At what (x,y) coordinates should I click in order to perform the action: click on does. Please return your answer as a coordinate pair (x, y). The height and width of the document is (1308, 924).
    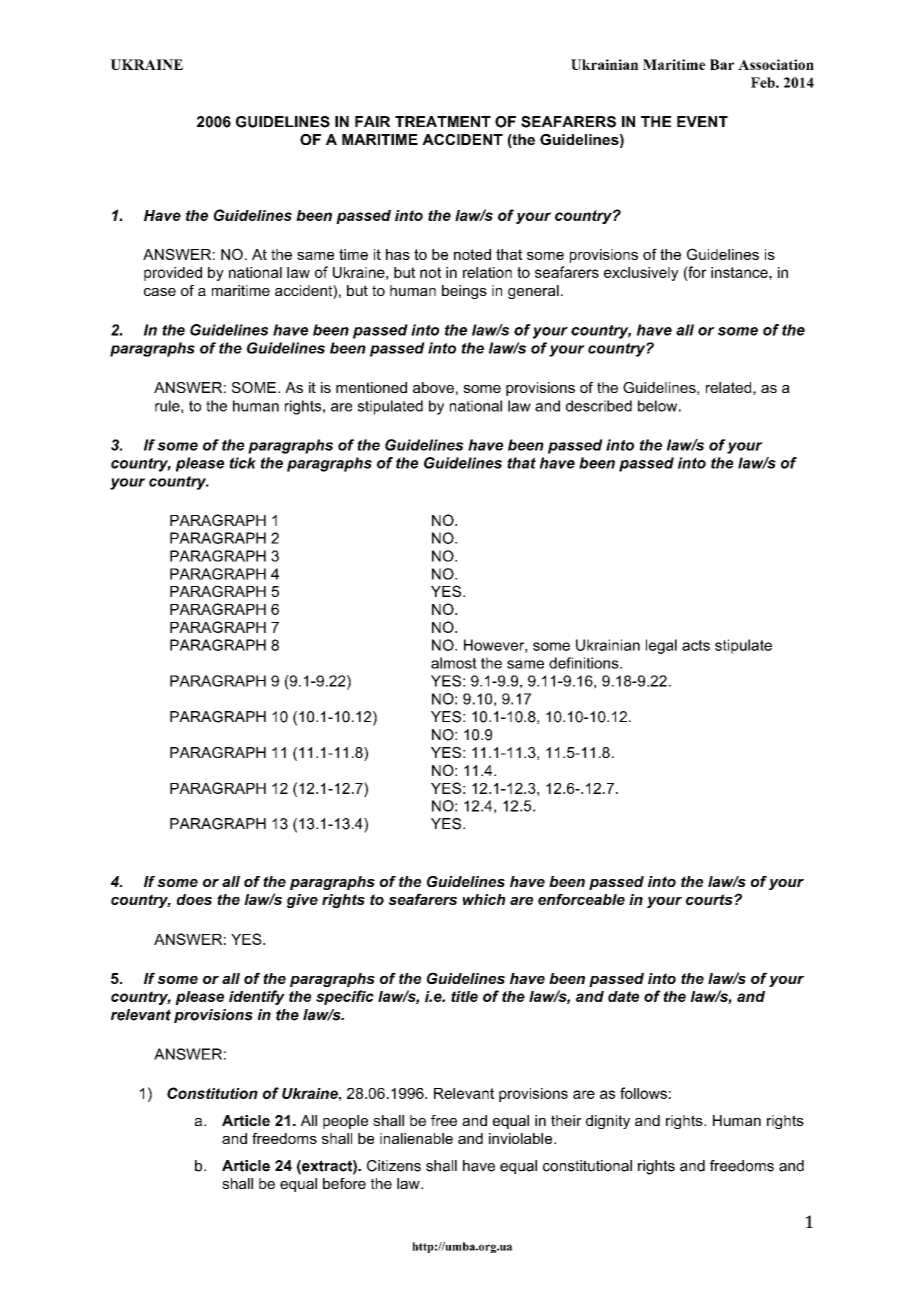
    Looking at the image, I should click on (194, 899).
